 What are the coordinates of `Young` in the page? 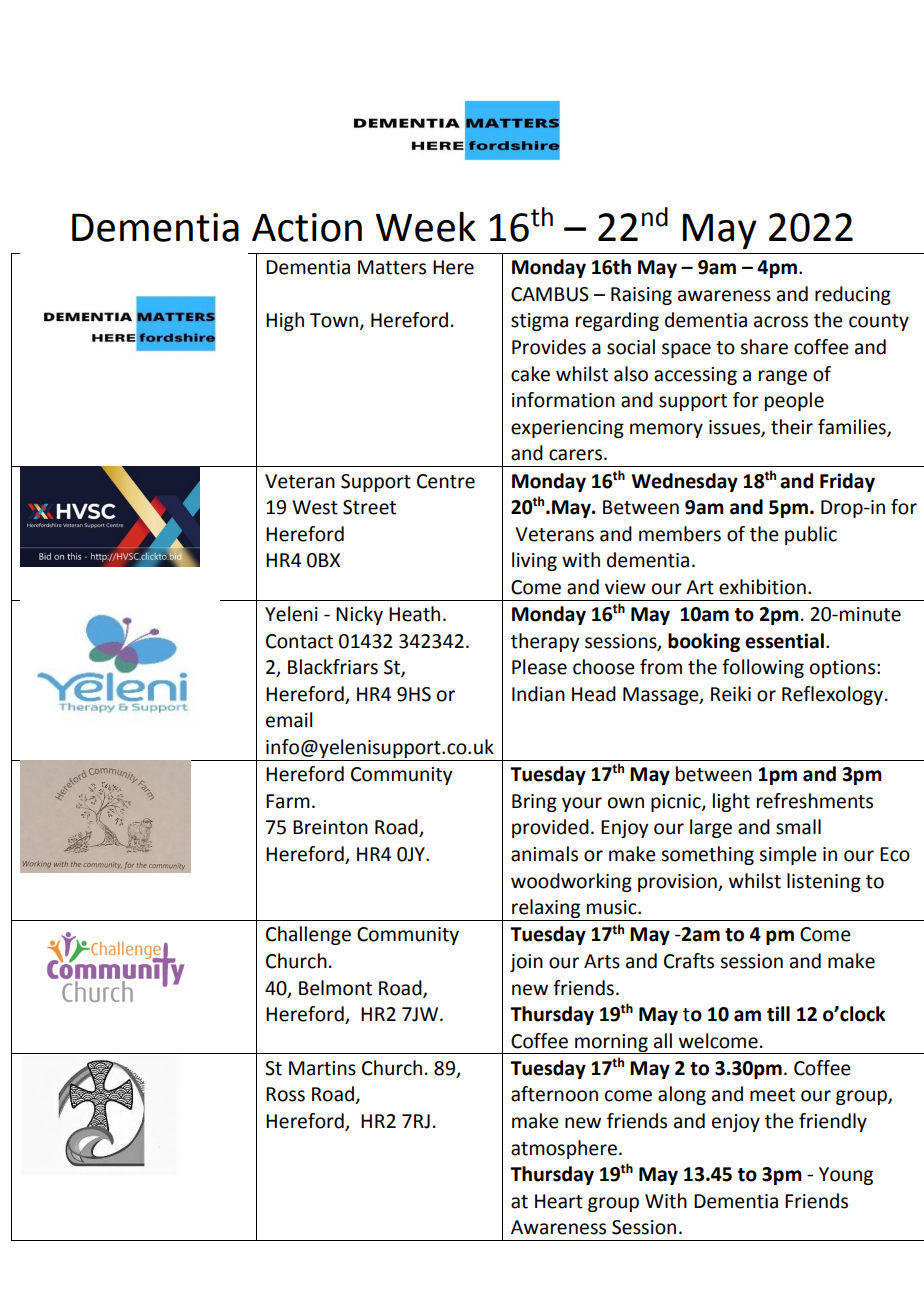 It's located at (846, 1176).
